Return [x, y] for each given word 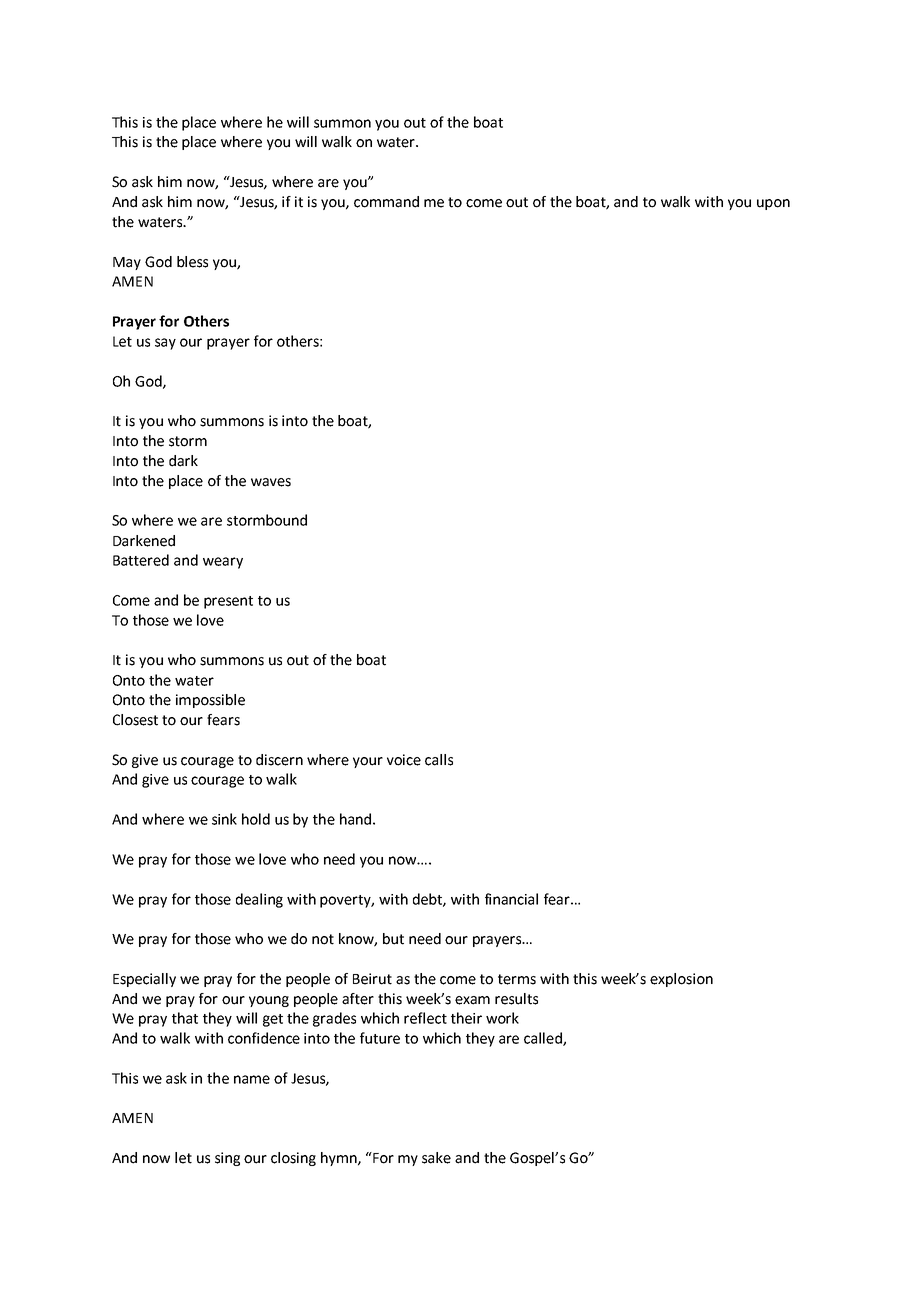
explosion [681, 980]
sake [436, 1158]
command [386, 202]
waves [271, 482]
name [252, 1079]
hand [355, 819]
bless [192, 262]
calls [439, 760]
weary [223, 563]
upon [773, 204]
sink [224, 819]
